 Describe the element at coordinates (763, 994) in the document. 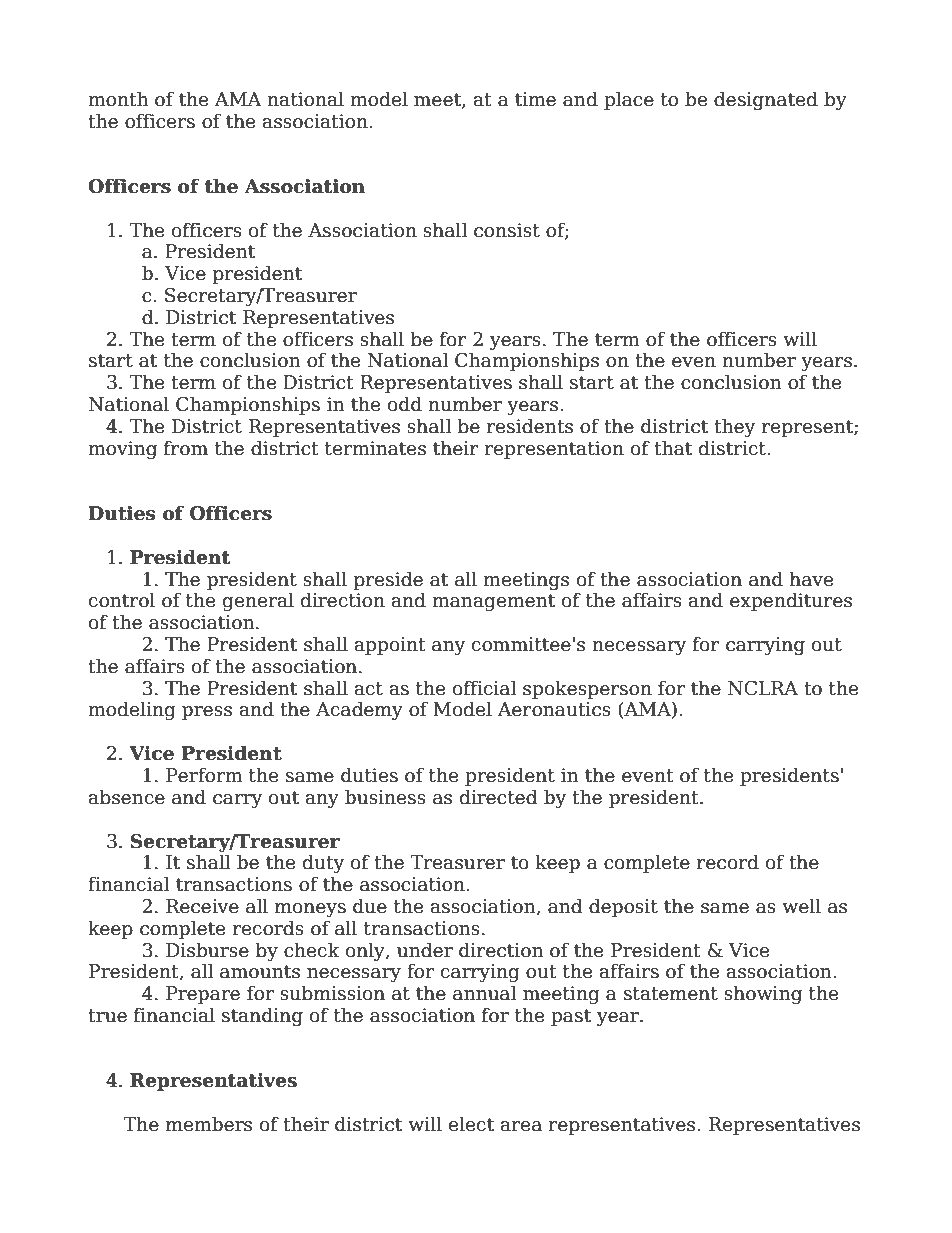

I see `showing` at that location.
